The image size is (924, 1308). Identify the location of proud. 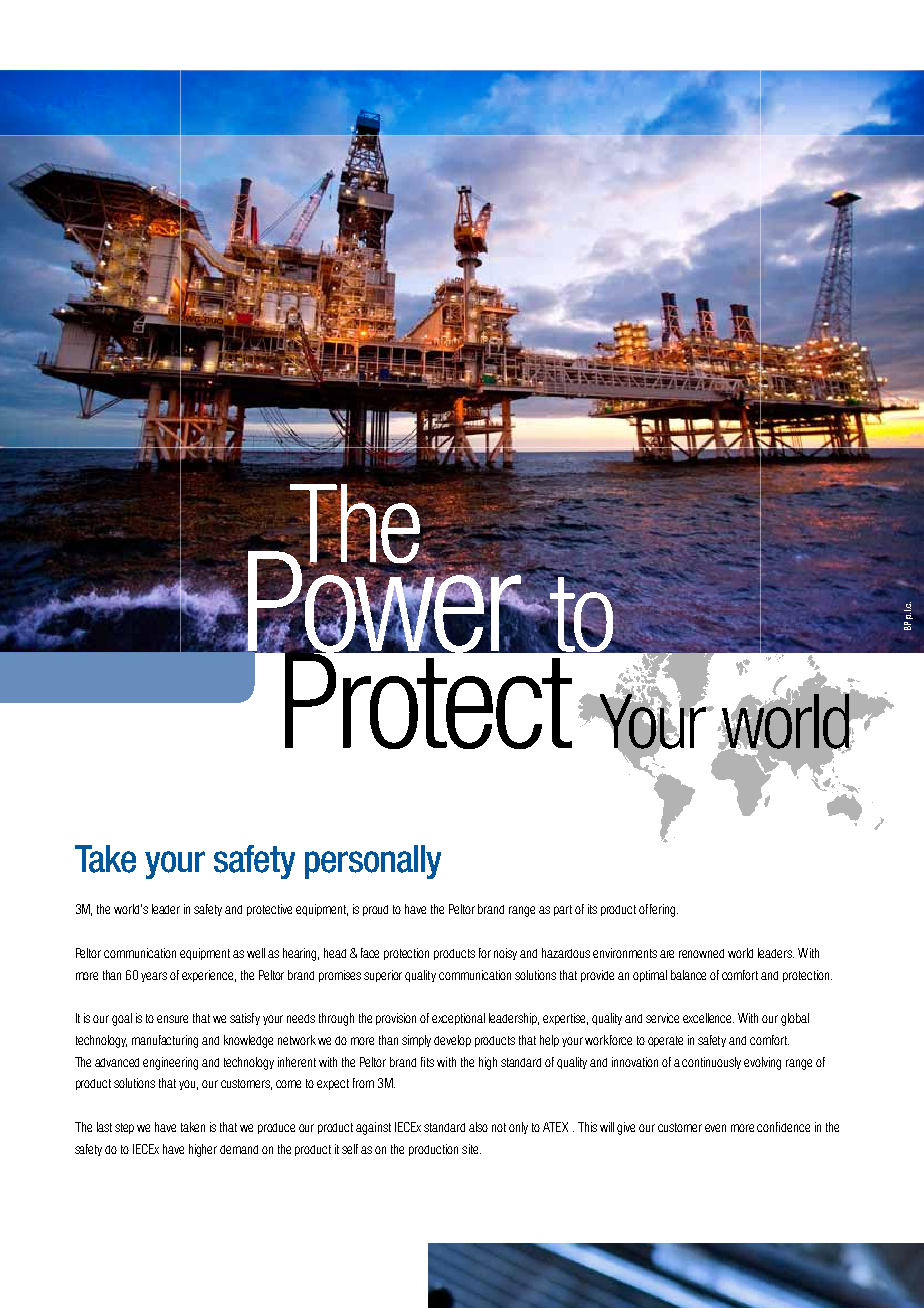
(375, 910).
